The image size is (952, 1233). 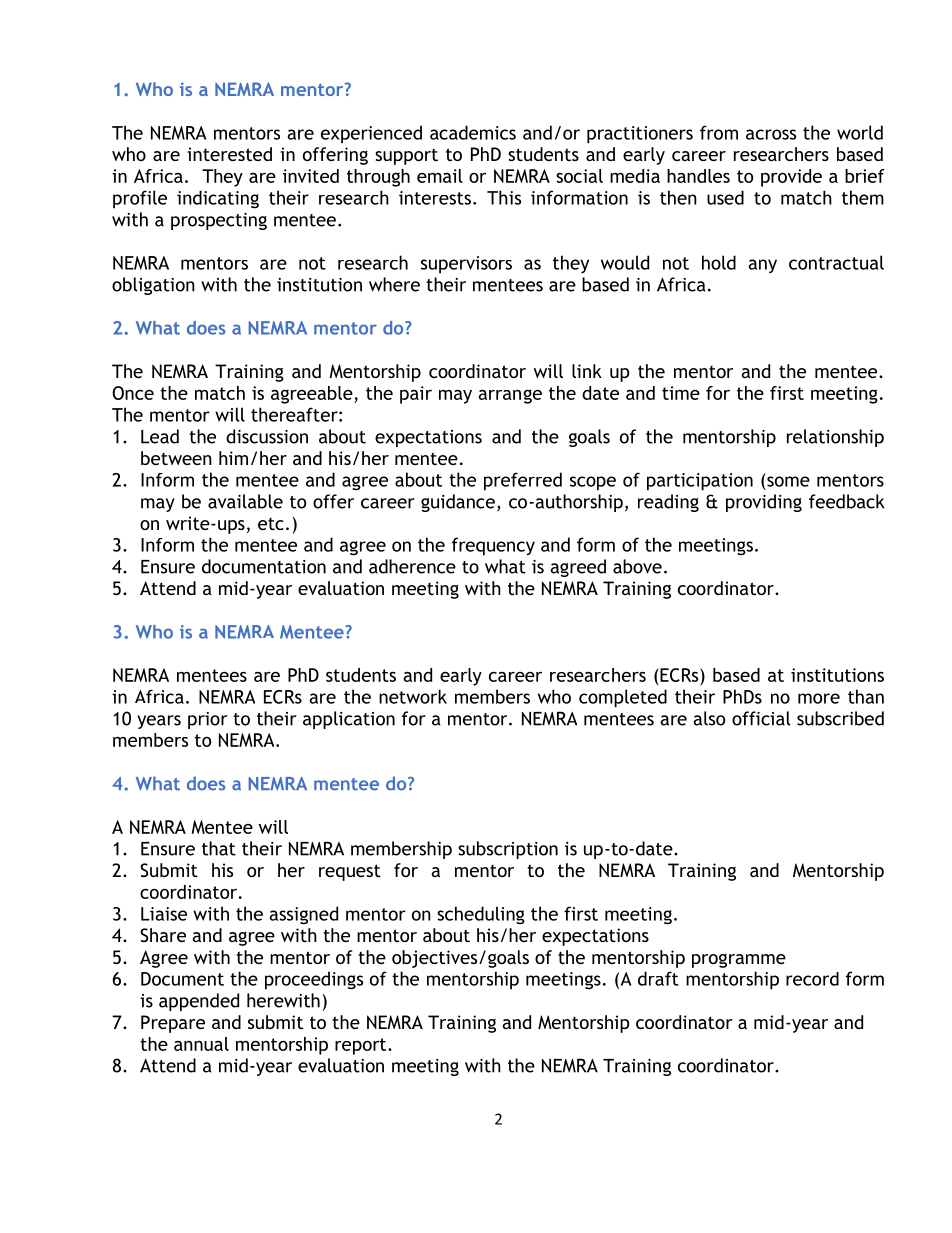 I want to click on report, so click(x=362, y=1046).
